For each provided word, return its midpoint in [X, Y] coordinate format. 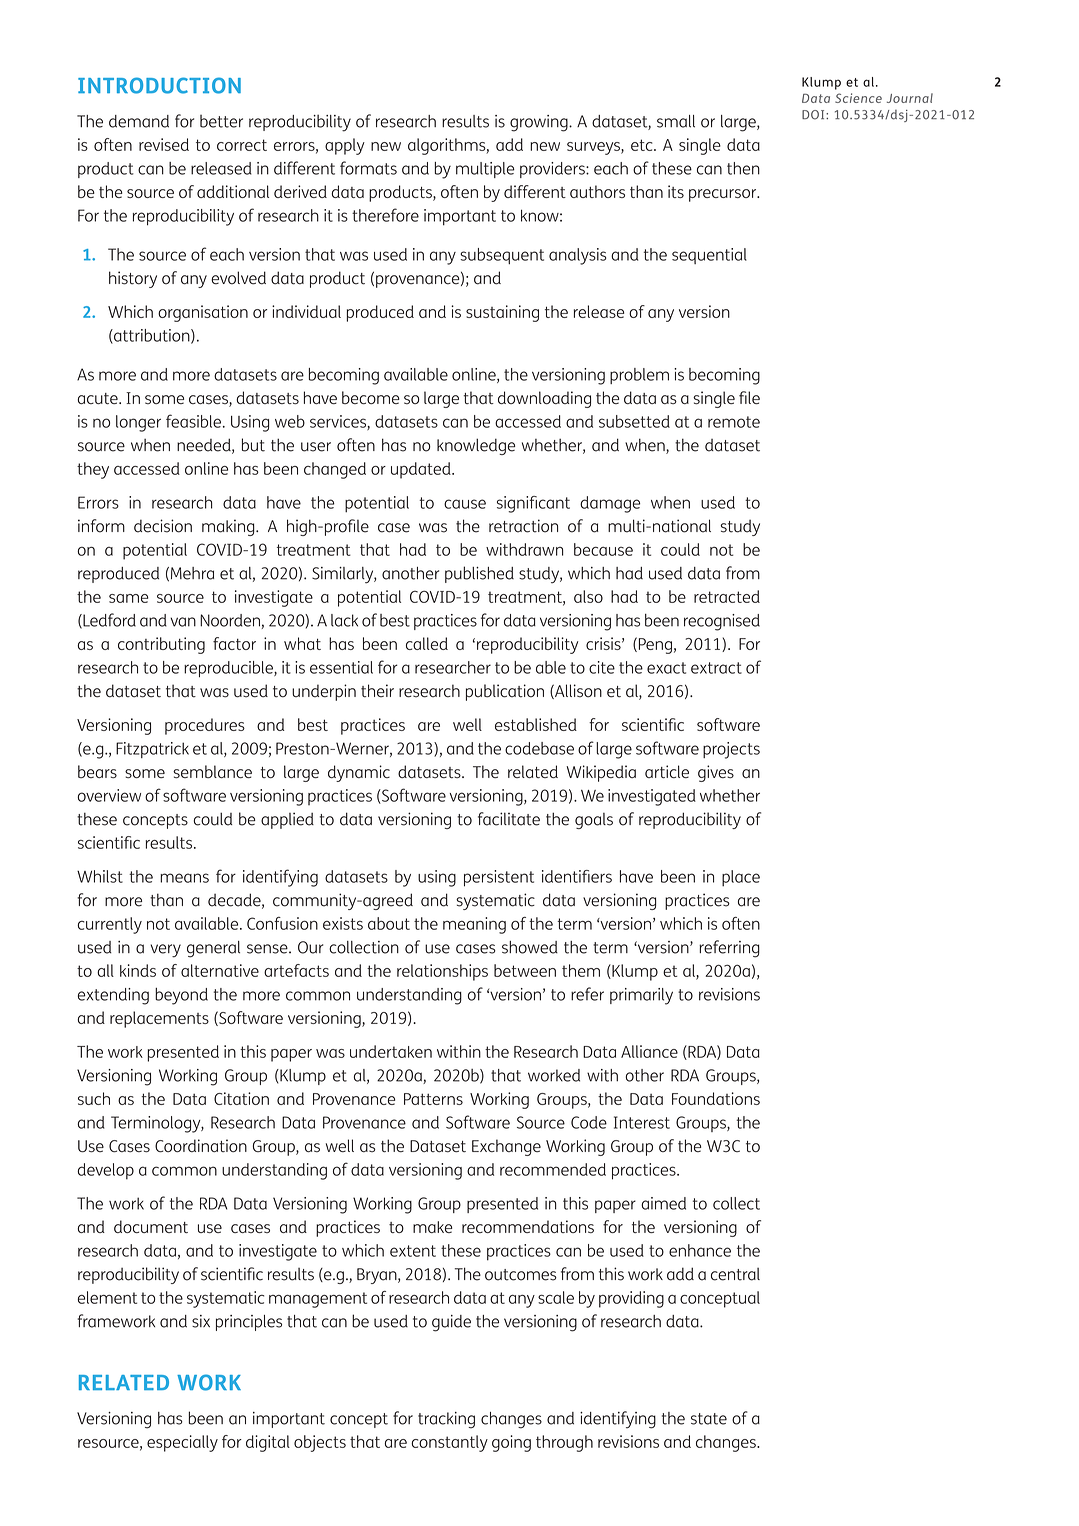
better [221, 121]
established [536, 724]
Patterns [433, 1099]
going [511, 1443]
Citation [241, 1098]
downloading [544, 399]
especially [182, 1443]
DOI [814, 115]
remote [734, 422]
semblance [212, 772]
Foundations [716, 1098]
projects [731, 750]
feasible [193, 421]
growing [540, 123]
